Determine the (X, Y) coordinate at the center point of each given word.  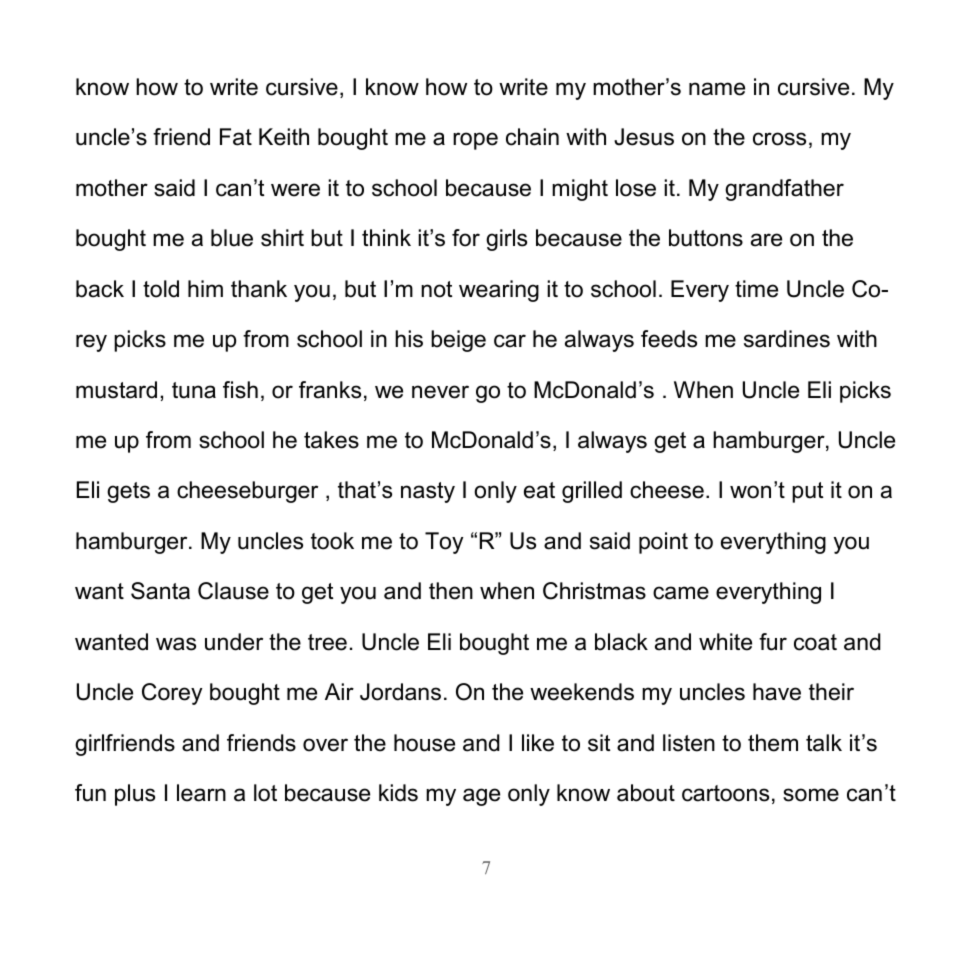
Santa (160, 591)
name (717, 89)
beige (458, 341)
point (663, 543)
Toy (444, 543)
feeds (669, 339)
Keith (284, 137)
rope (475, 141)
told (161, 289)
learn (201, 793)
